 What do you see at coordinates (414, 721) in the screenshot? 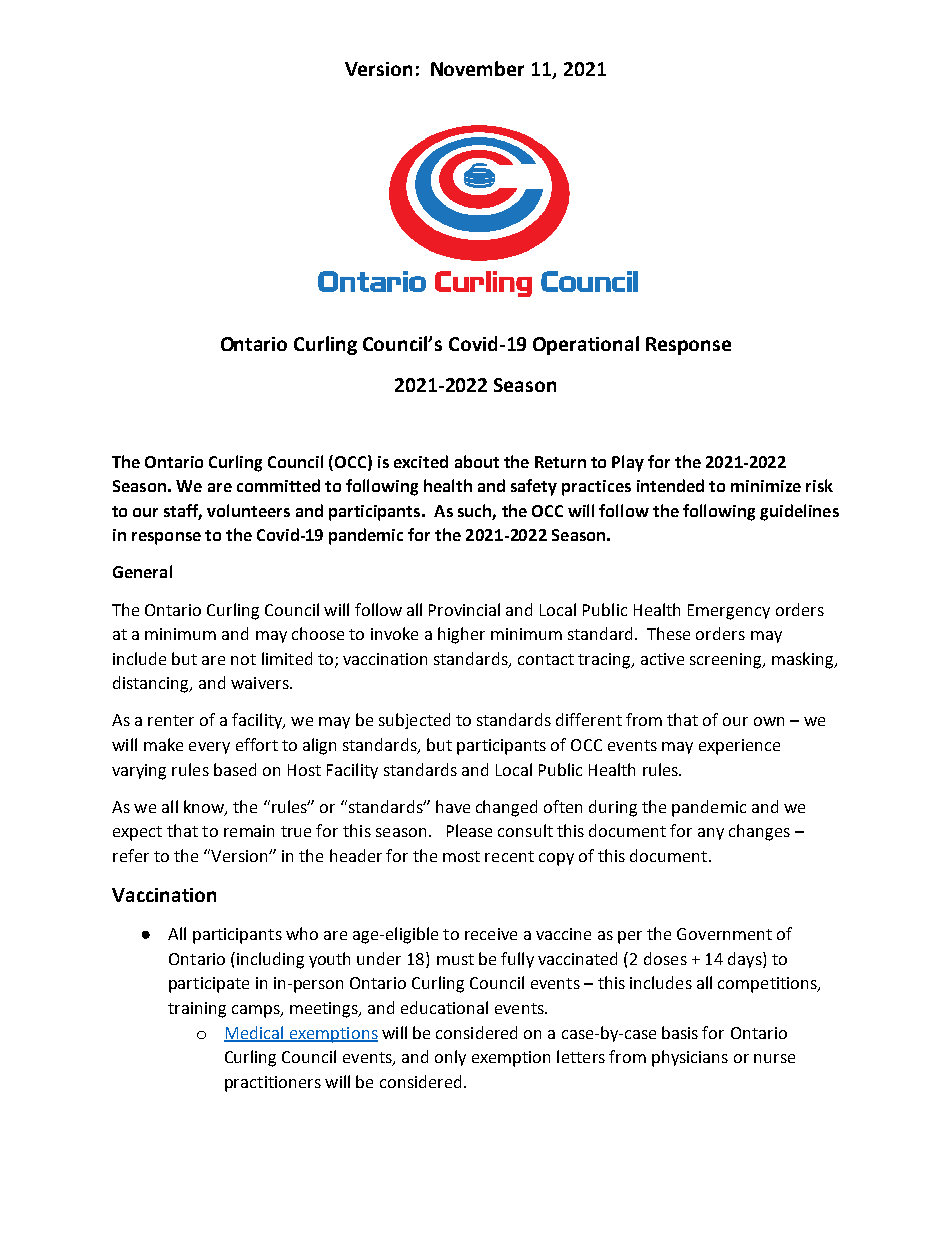
I see `subjected` at bounding box center [414, 721].
